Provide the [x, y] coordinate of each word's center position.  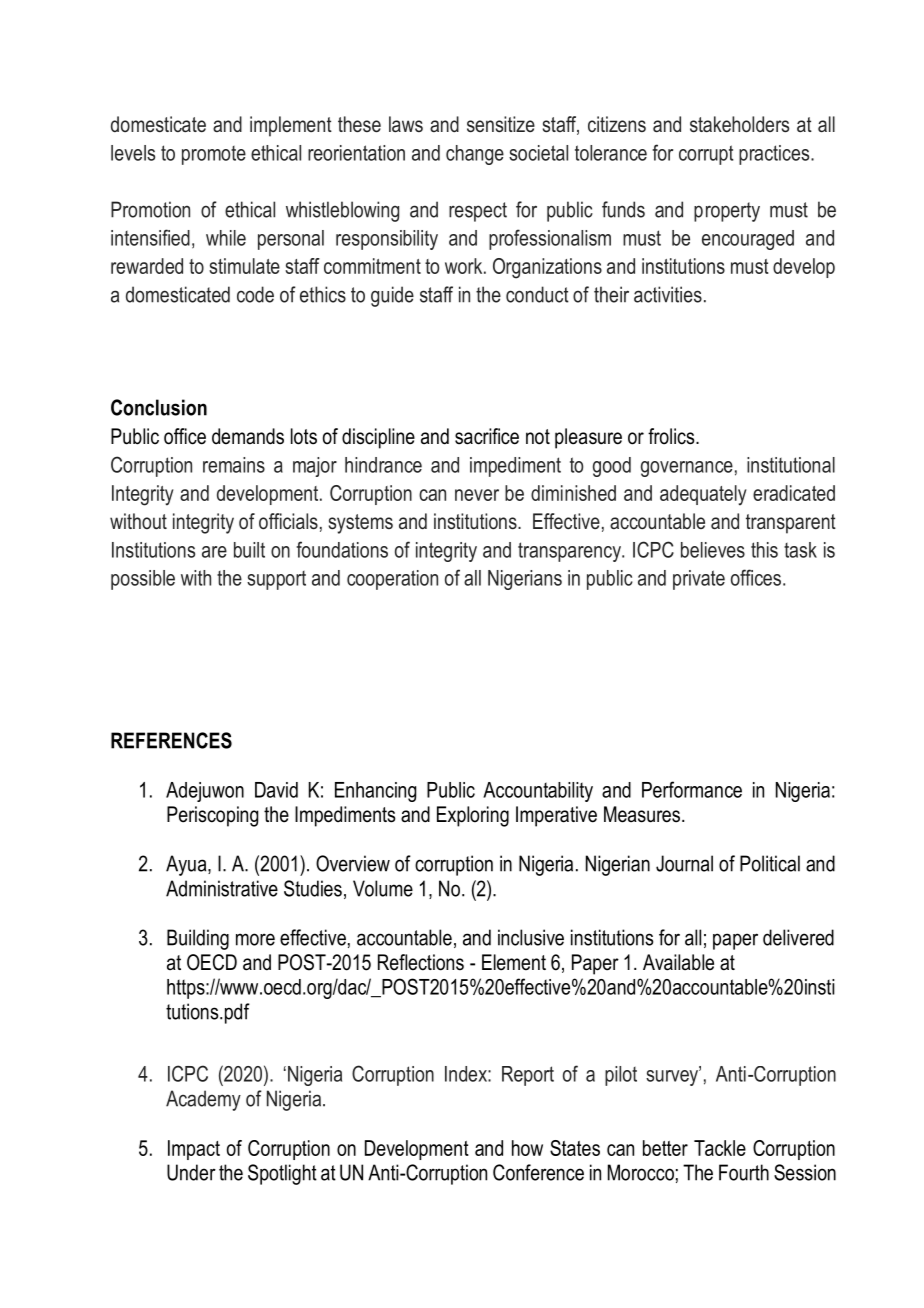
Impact [194, 1150]
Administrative [222, 888]
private [699, 580]
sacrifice [487, 436]
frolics [672, 436]
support [276, 580]
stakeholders [739, 124]
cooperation [392, 580]
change [475, 155]
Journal [684, 863]
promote [214, 155]
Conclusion [159, 407]
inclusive [531, 937]
